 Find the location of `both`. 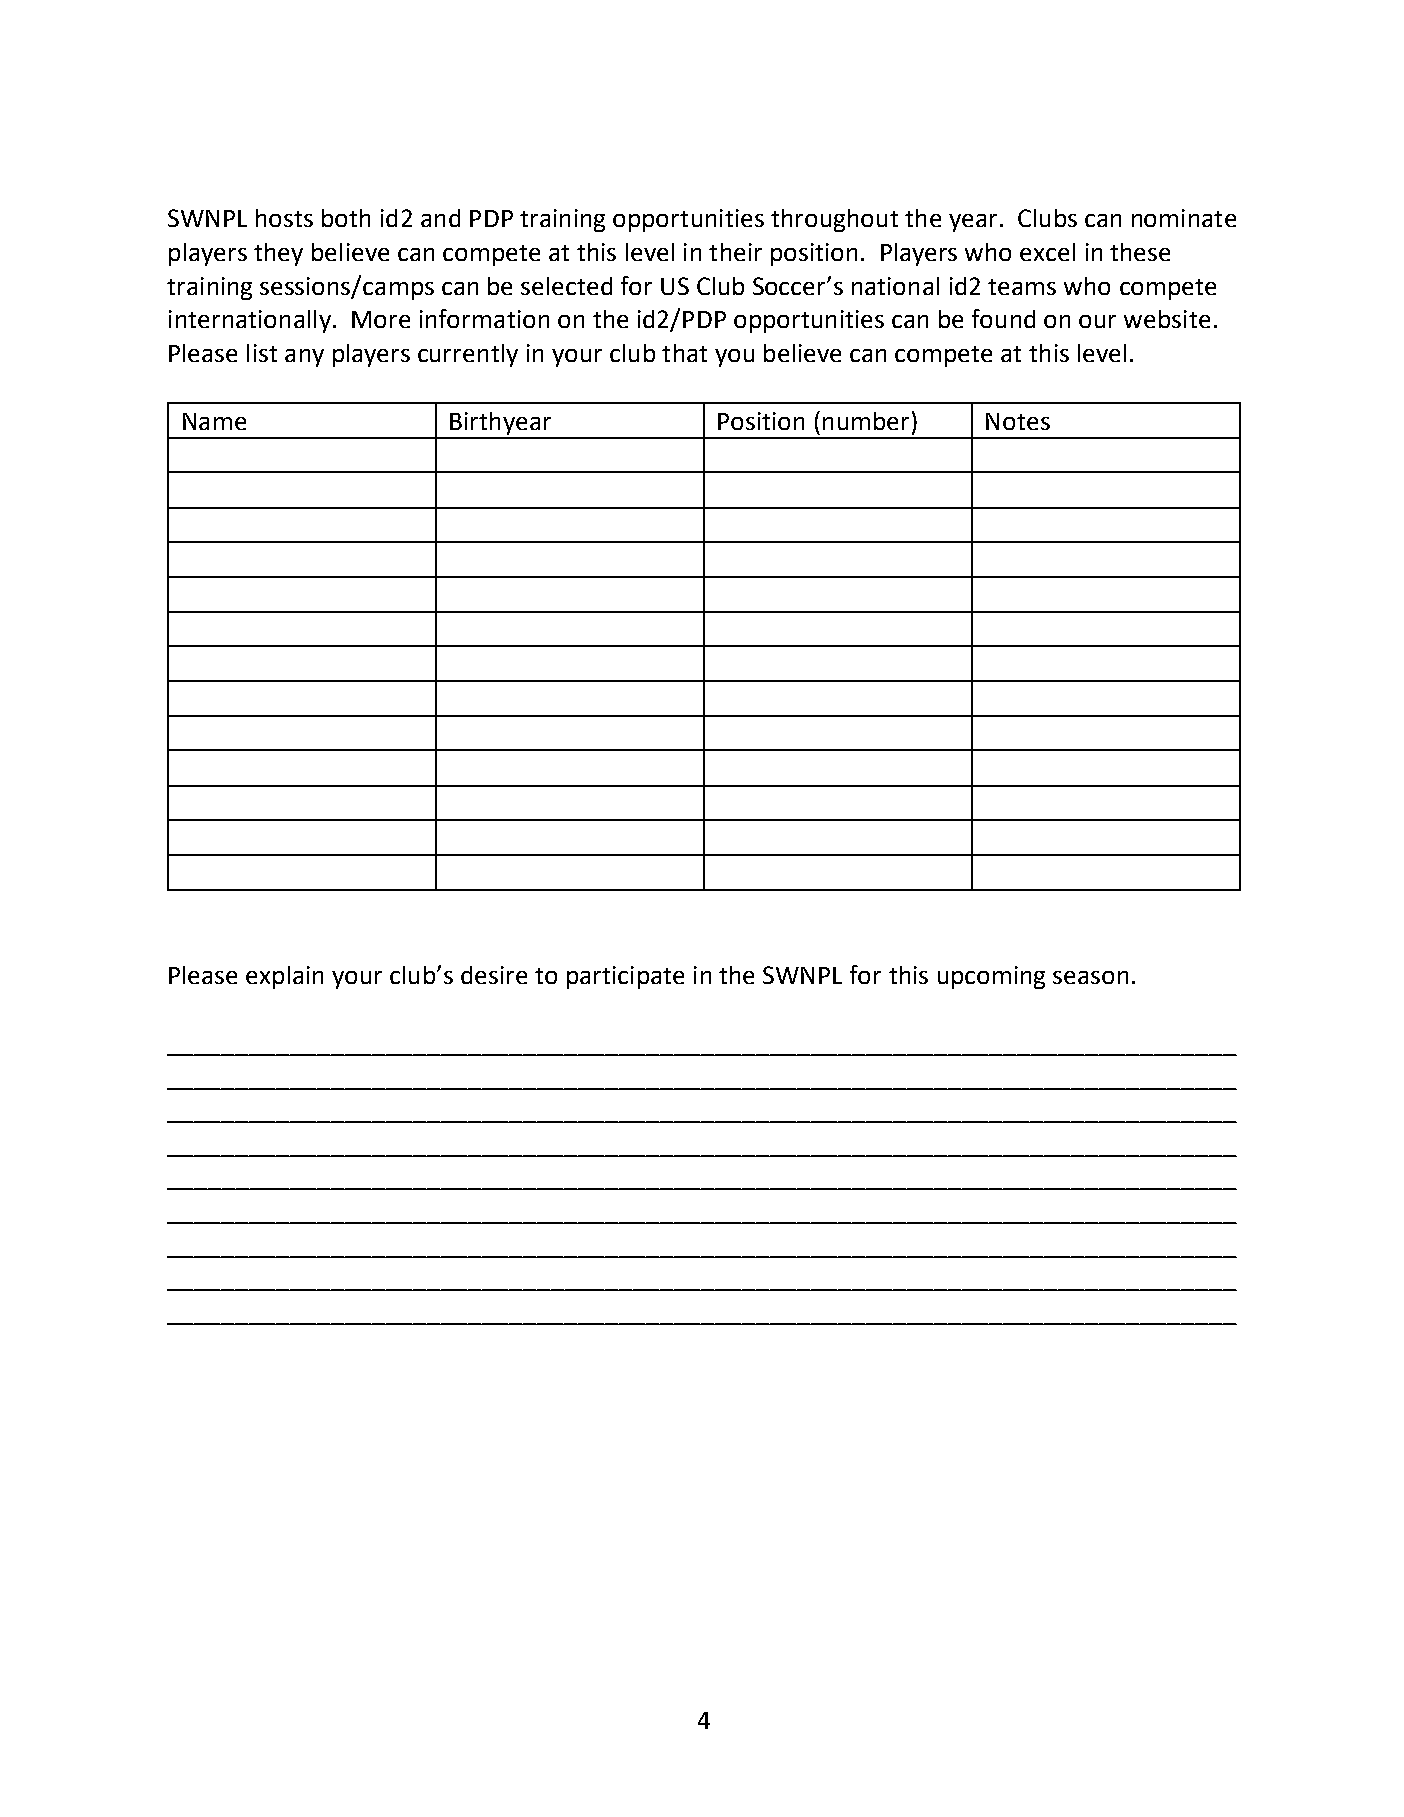

both is located at coordinates (346, 218).
